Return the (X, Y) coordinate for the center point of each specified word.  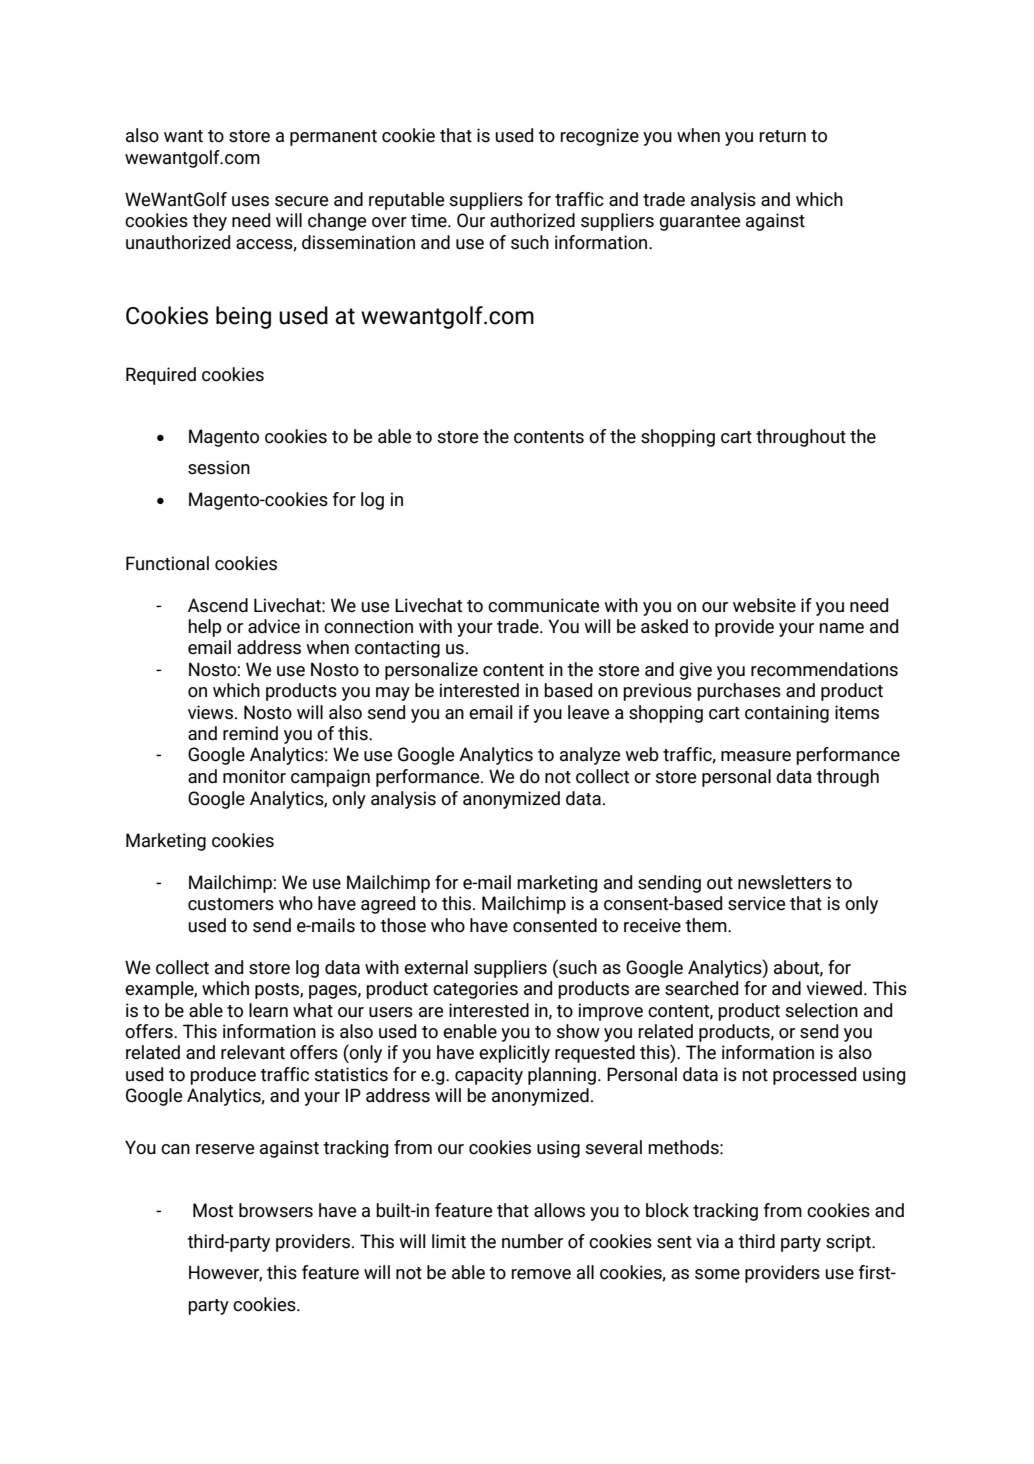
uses (250, 201)
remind (250, 733)
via (707, 1241)
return (782, 136)
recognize (599, 137)
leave (588, 712)
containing (787, 714)
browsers (276, 1210)
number (532, 1241)
